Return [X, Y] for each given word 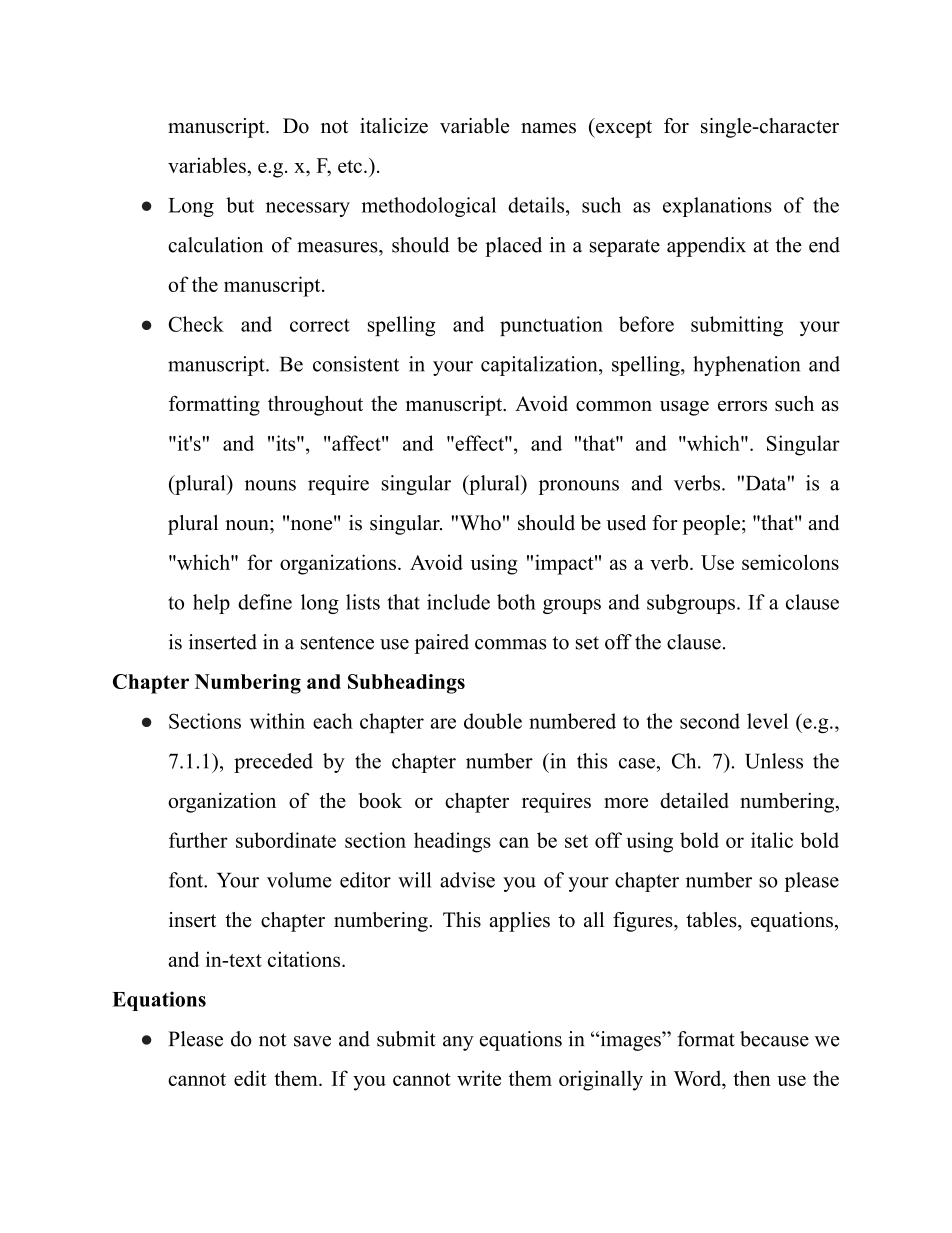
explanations [717, 207]
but [240, 205]
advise [467, 880]
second [710, 721]
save [312, 1041]
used [626, 523]
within [277, 721]
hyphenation [746, 366]
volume [299, 880]
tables [712, 920]
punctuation [551, 326]
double [493, 721]
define [265, 602]
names [548, 128]
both [516, 602]
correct [320, 325]
